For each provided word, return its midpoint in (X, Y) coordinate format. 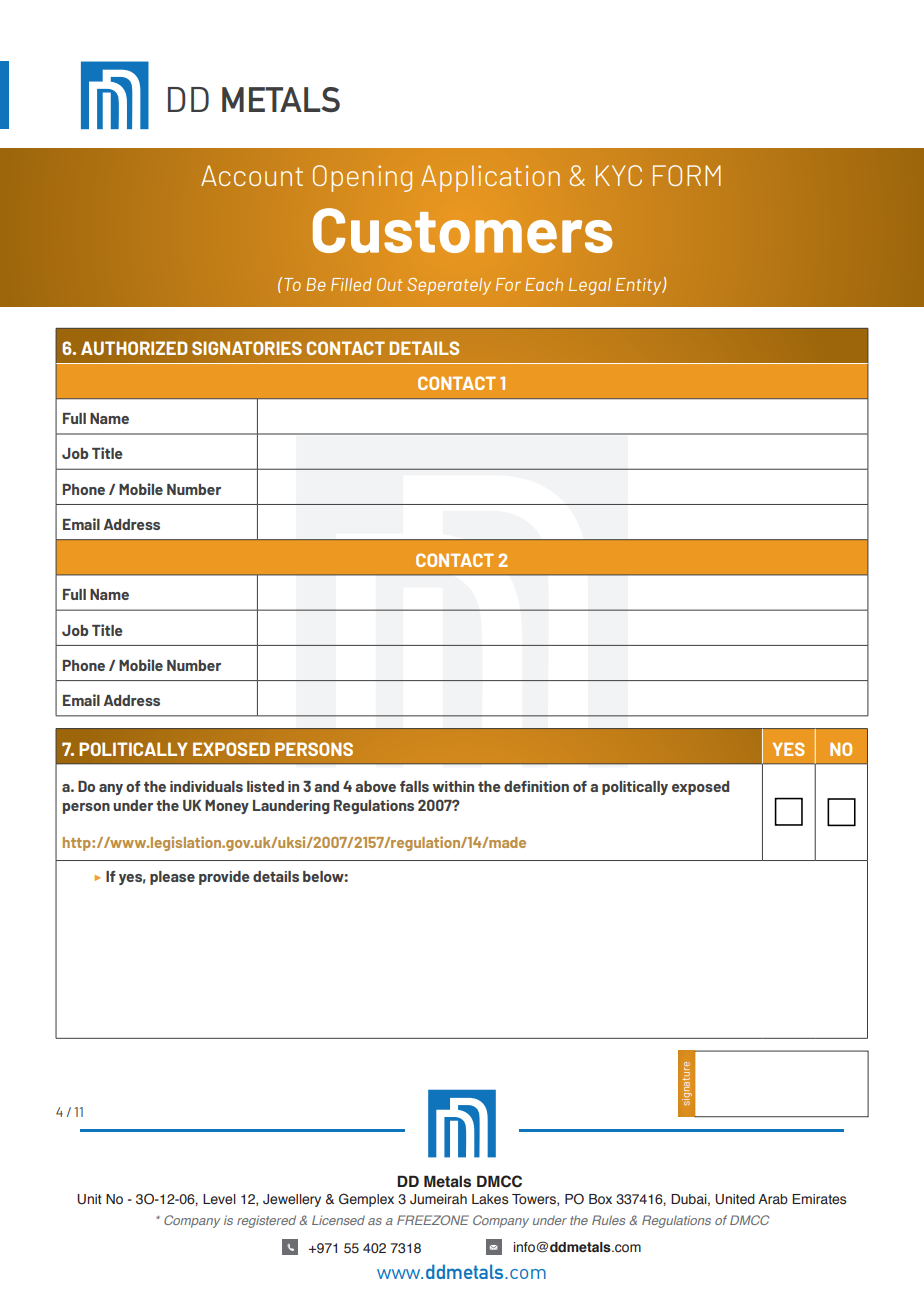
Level (219, 1199)
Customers (462, 230)
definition (536, 786)
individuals (206, 786)
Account (252, 175)
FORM (687, 175)
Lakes (490, 1199)
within (453, 786)
